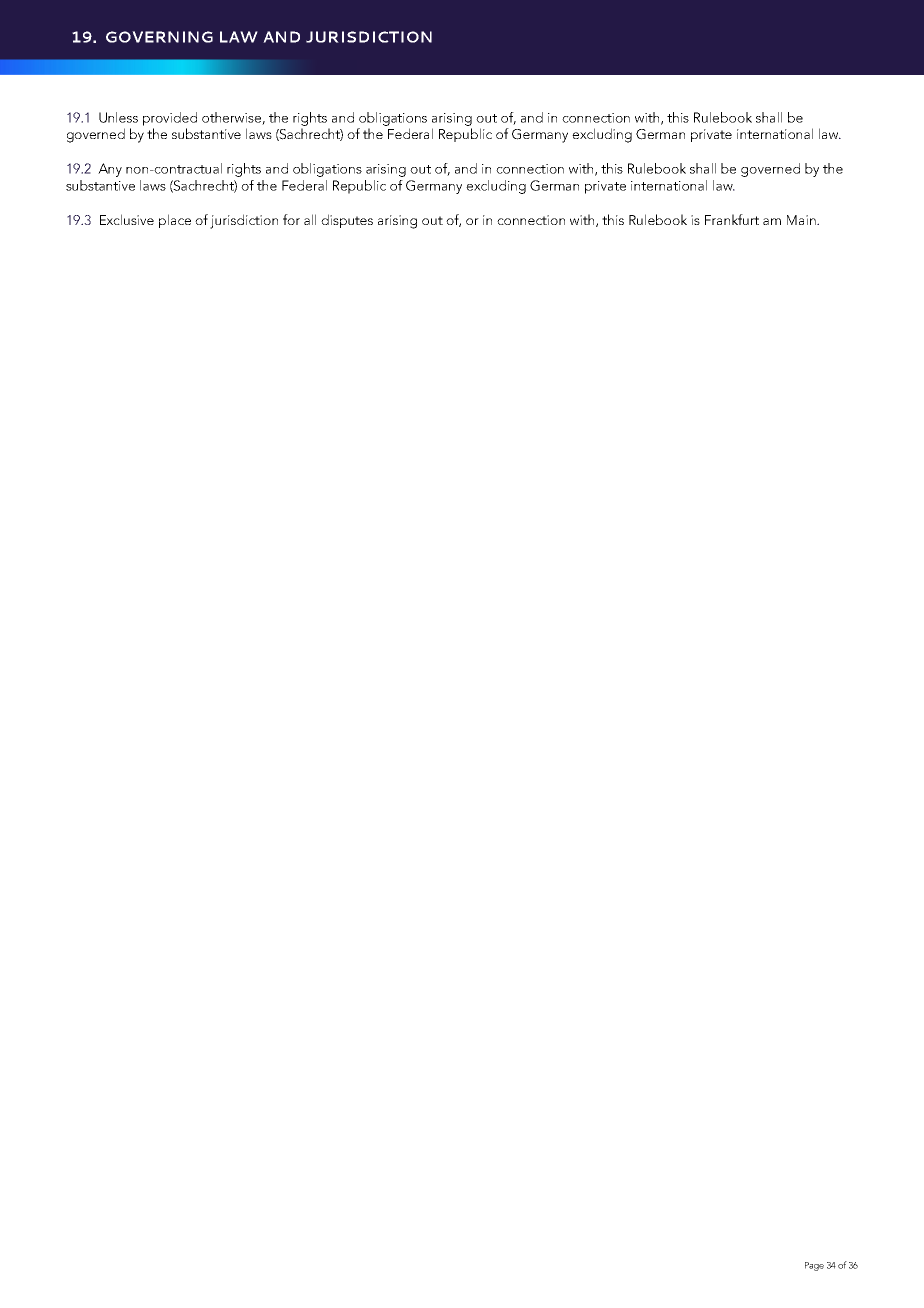 This page has height=1308, width=924. What do you see at coordinates (732, 219) in the page?
I see `Frankfurt` at bounding box center [732, 219].
